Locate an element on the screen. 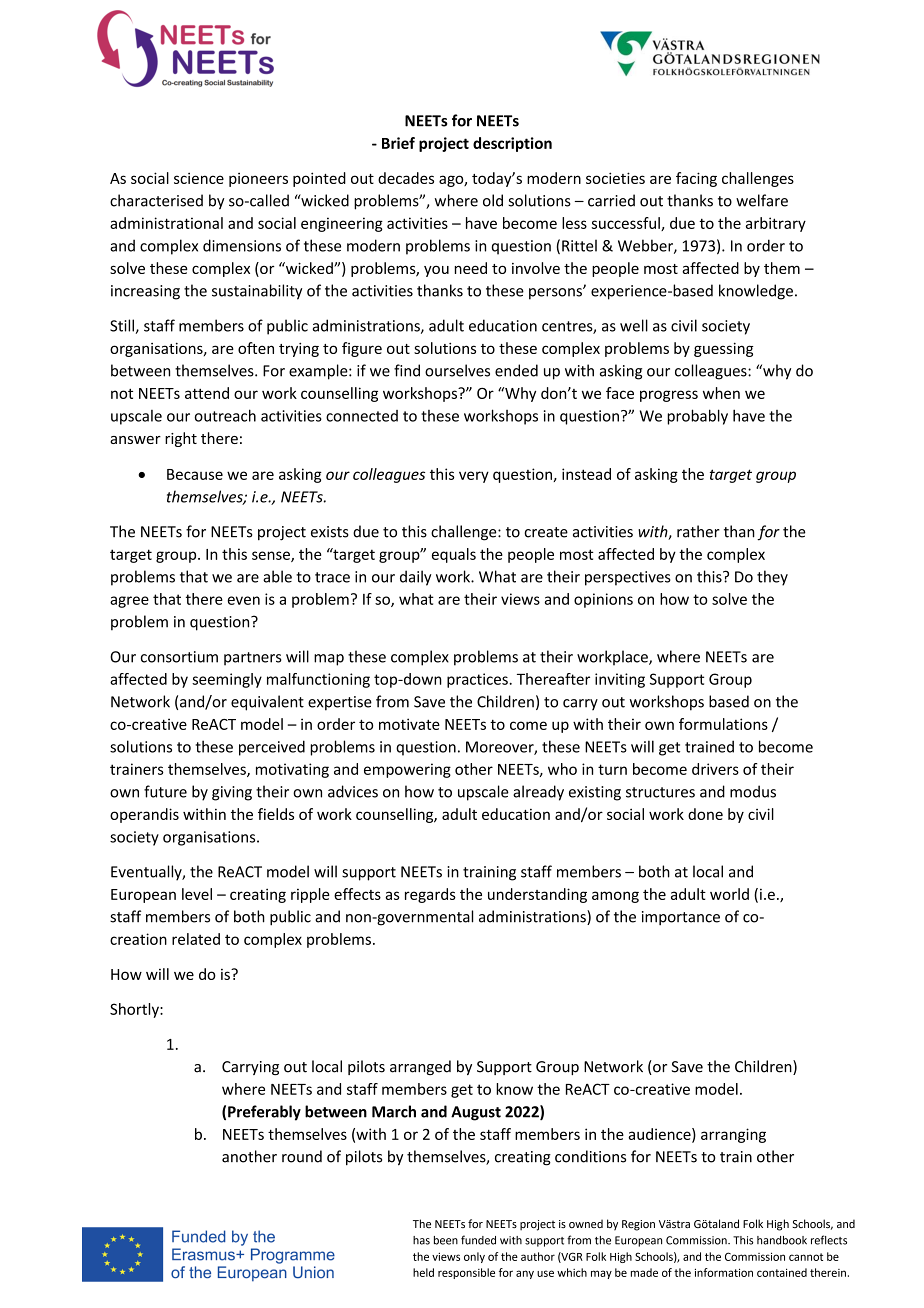  funded is located at coordinates (478, 1240).
